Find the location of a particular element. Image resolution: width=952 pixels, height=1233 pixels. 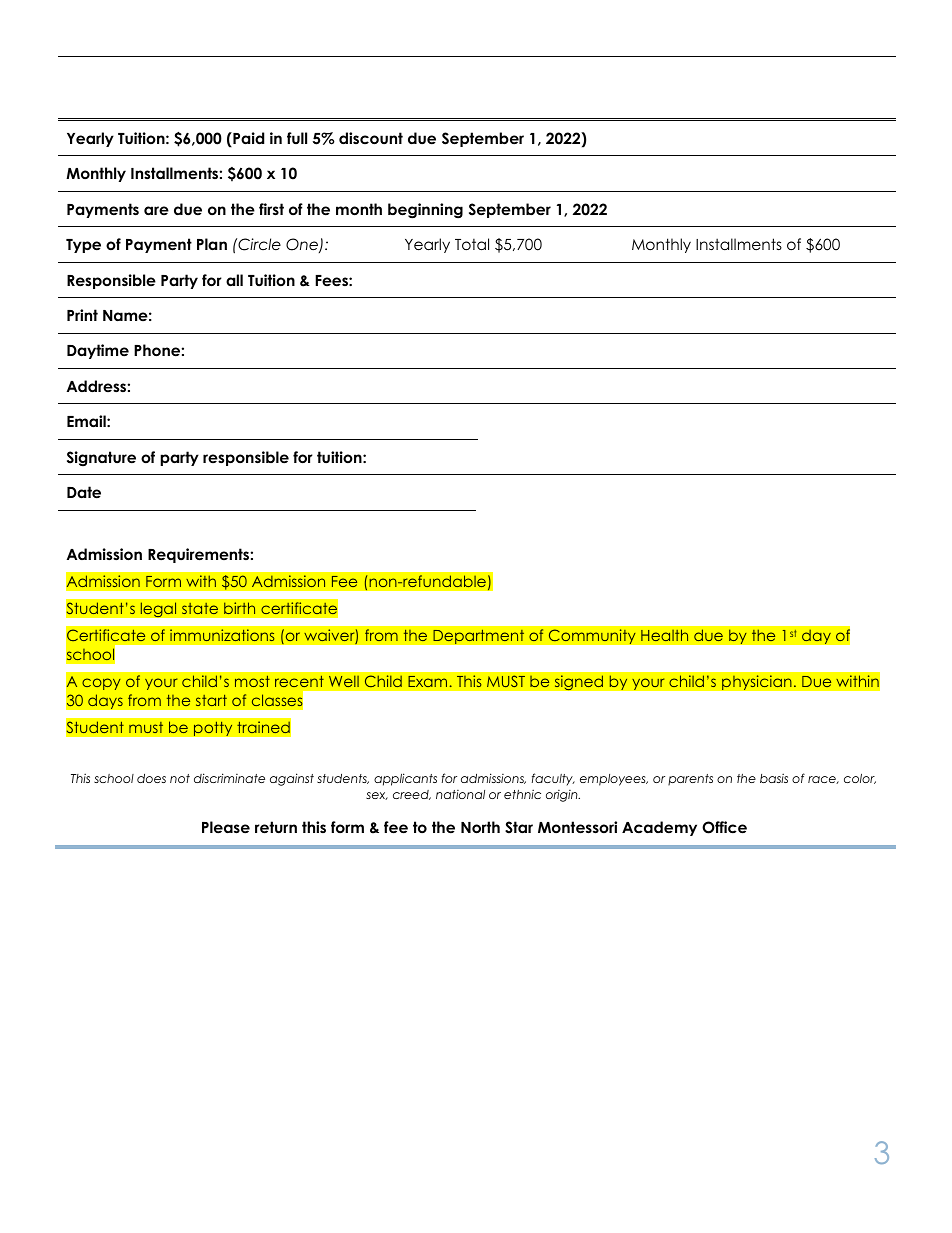

Total is located at coordinates (472, 244).
